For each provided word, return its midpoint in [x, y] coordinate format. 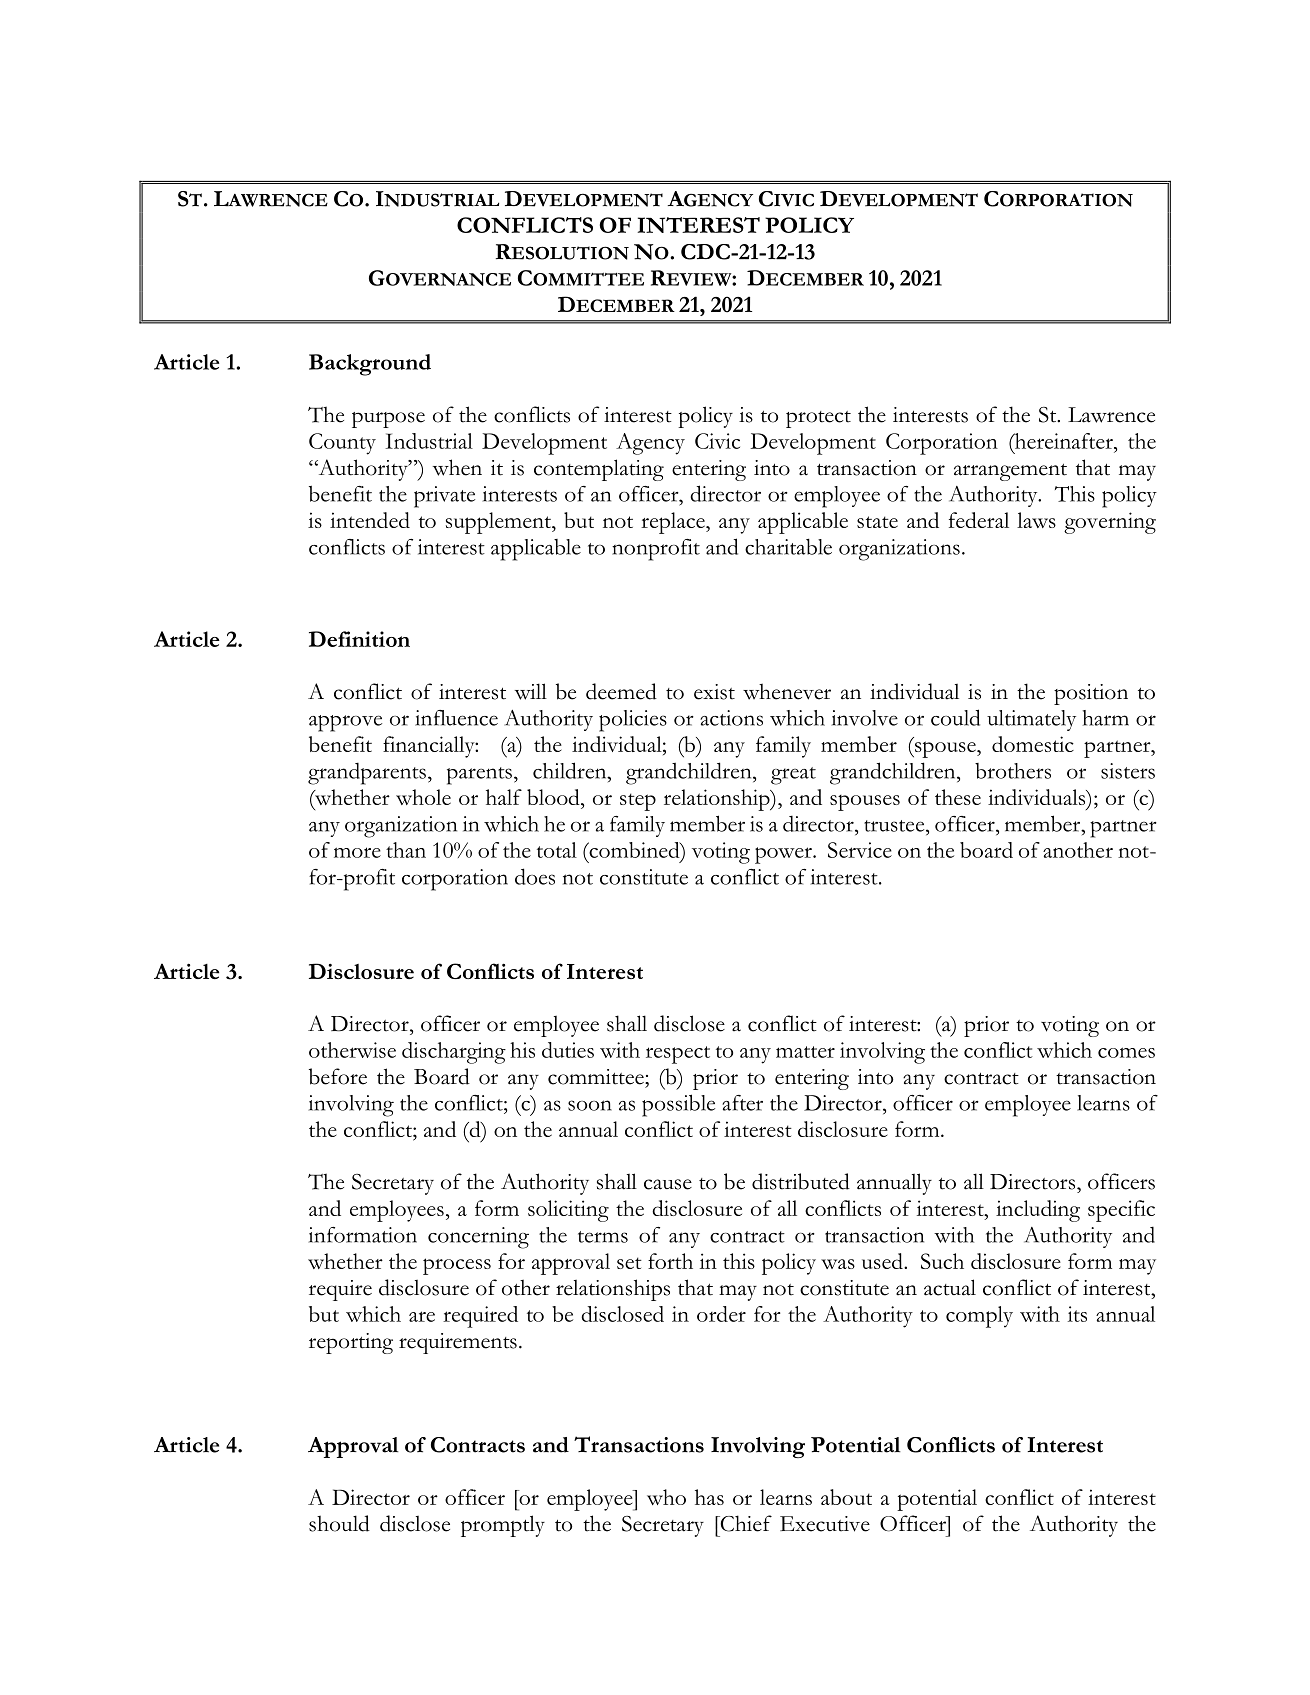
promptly [503, 1526]
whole [423, 797]
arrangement [1010, 472]
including [1038, 1211]
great [793, 776]
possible [678, 1105]
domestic [1033, 744]
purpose [388, 420]
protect [818, 419]
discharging [454, 1053]
